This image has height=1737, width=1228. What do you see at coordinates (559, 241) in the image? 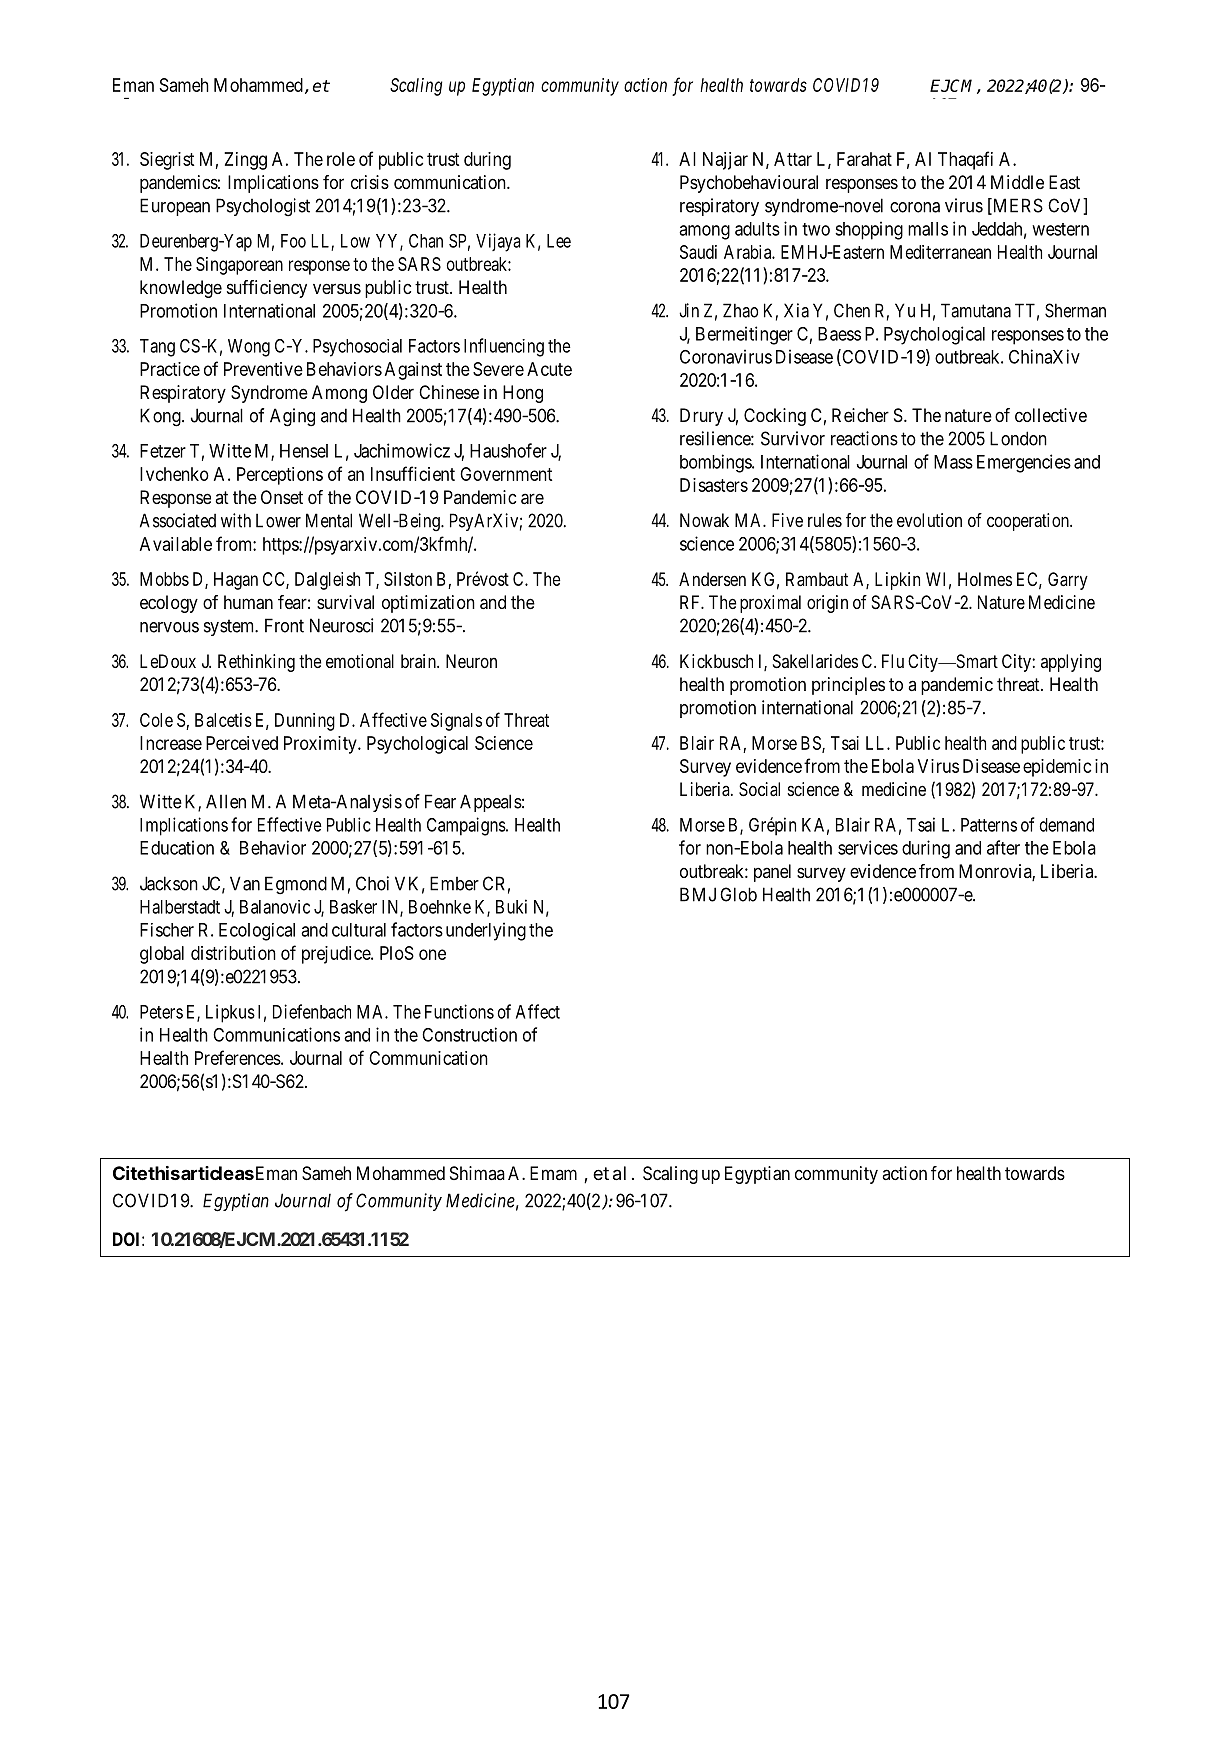
I see `Lee` at bounding box center [559, 241].
